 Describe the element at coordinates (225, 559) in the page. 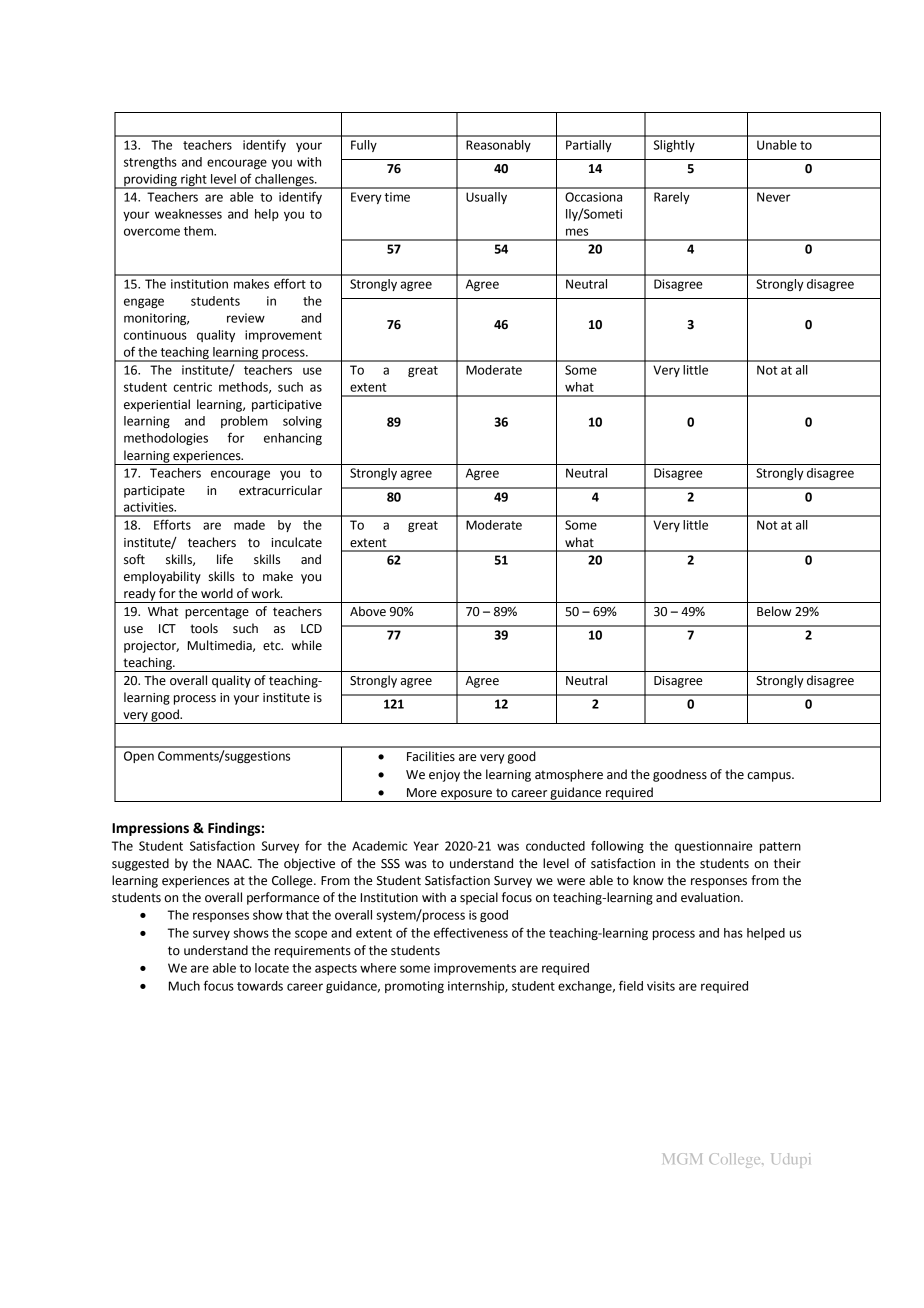

I see `life` at that location.
